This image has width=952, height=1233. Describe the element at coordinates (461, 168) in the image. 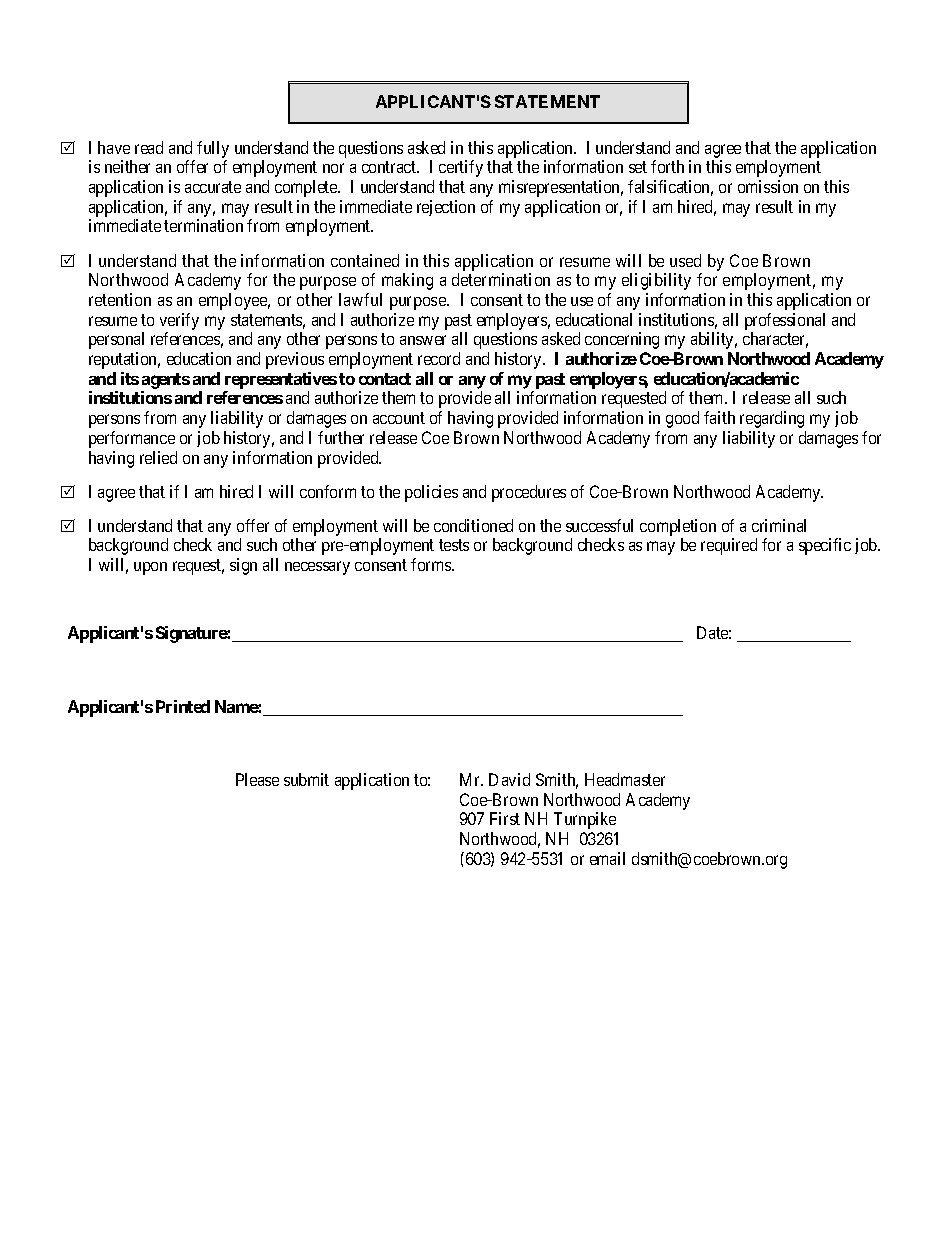

I see `certify` at that location.
